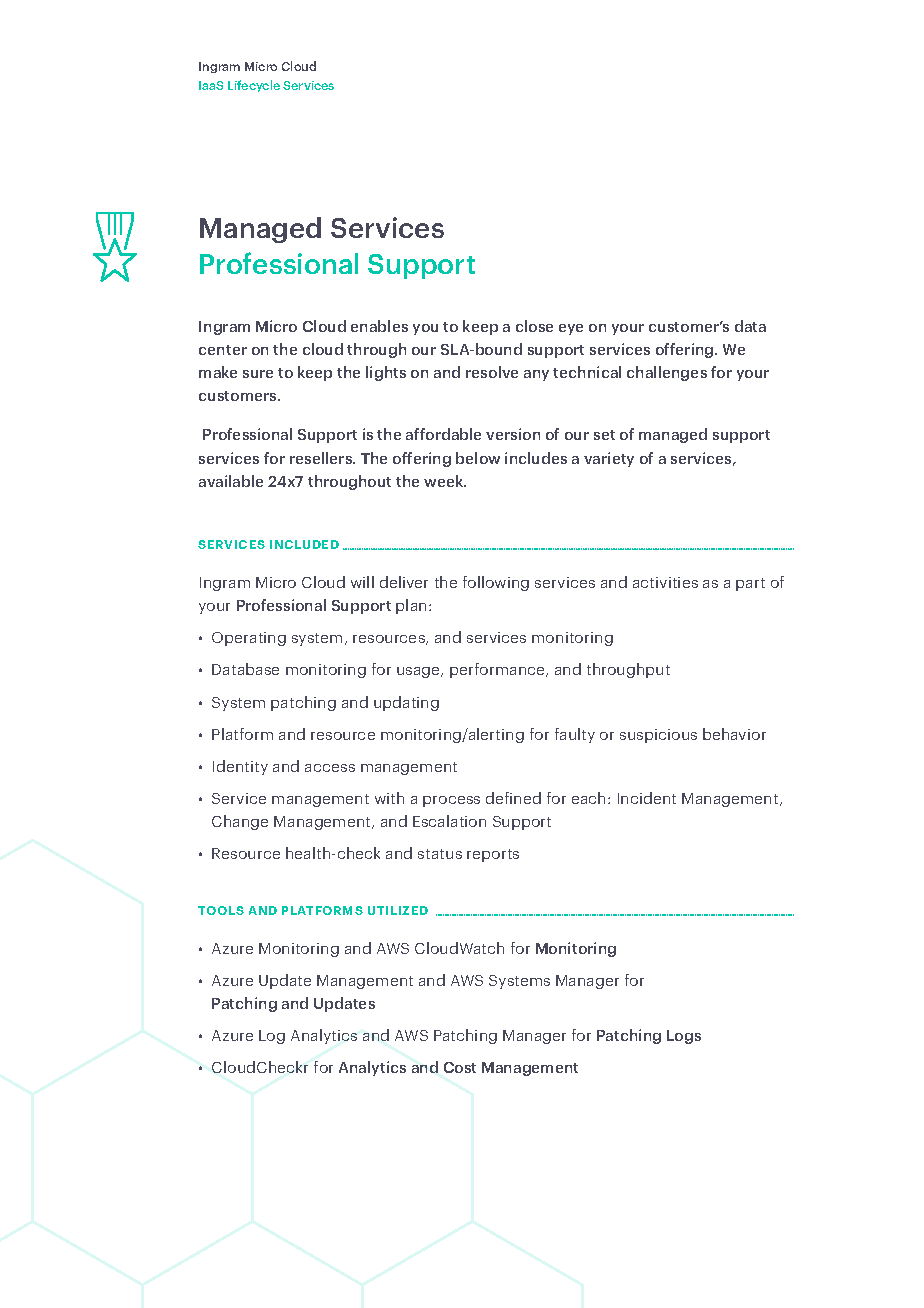 This screenshot has width=924, height=1308. What do you see at coordinates (496, 583) in the screenshot?
I see `following` at bounding box center [496, 583].
